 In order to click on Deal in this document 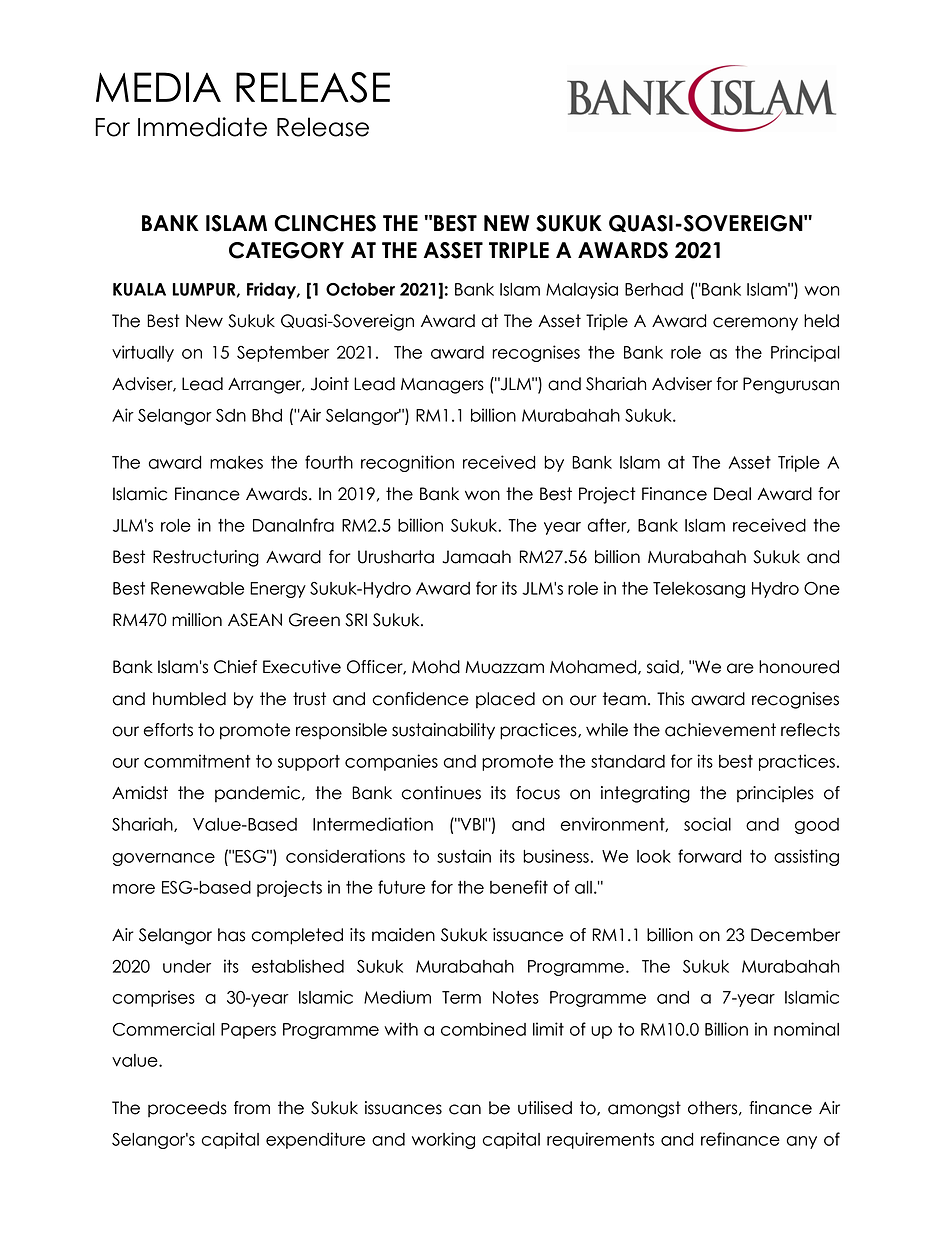, I will do `click(732, 494)`.
